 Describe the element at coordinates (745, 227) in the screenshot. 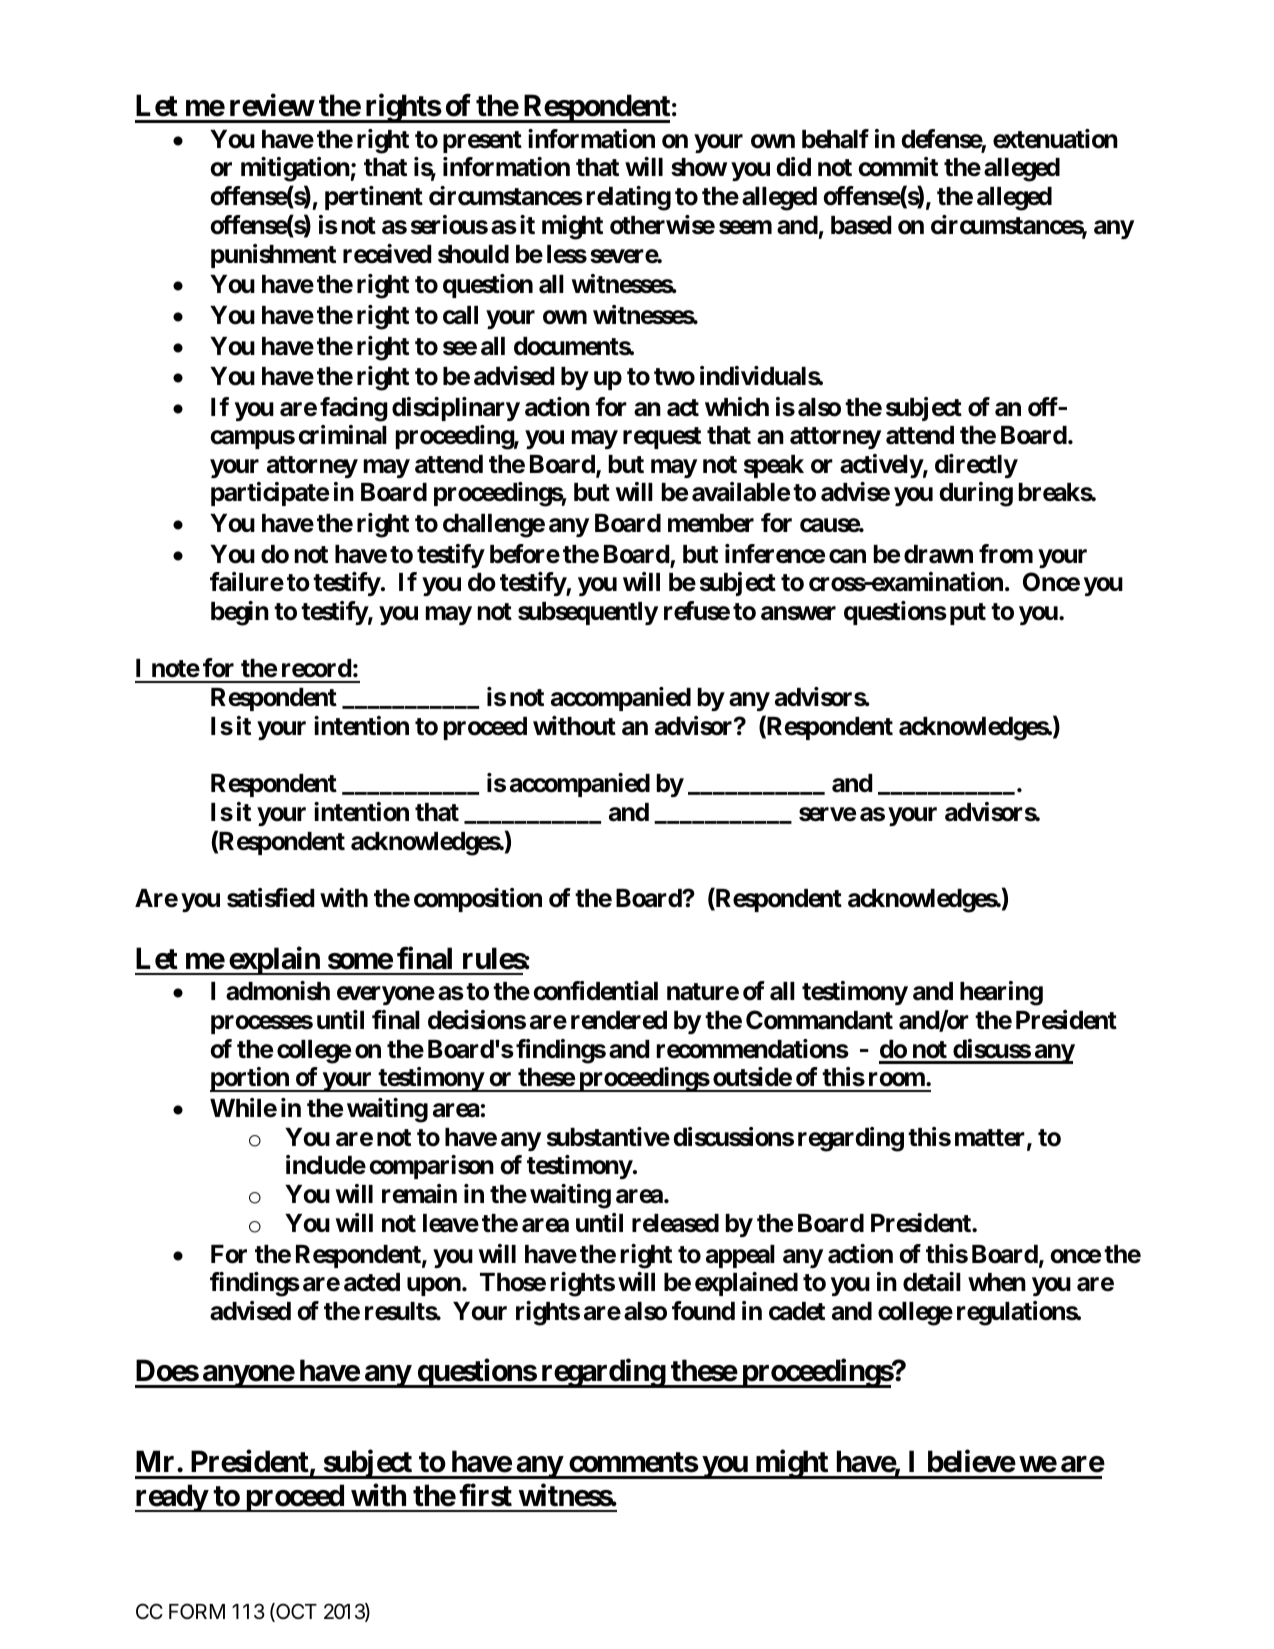

I see `seem` at that location.
